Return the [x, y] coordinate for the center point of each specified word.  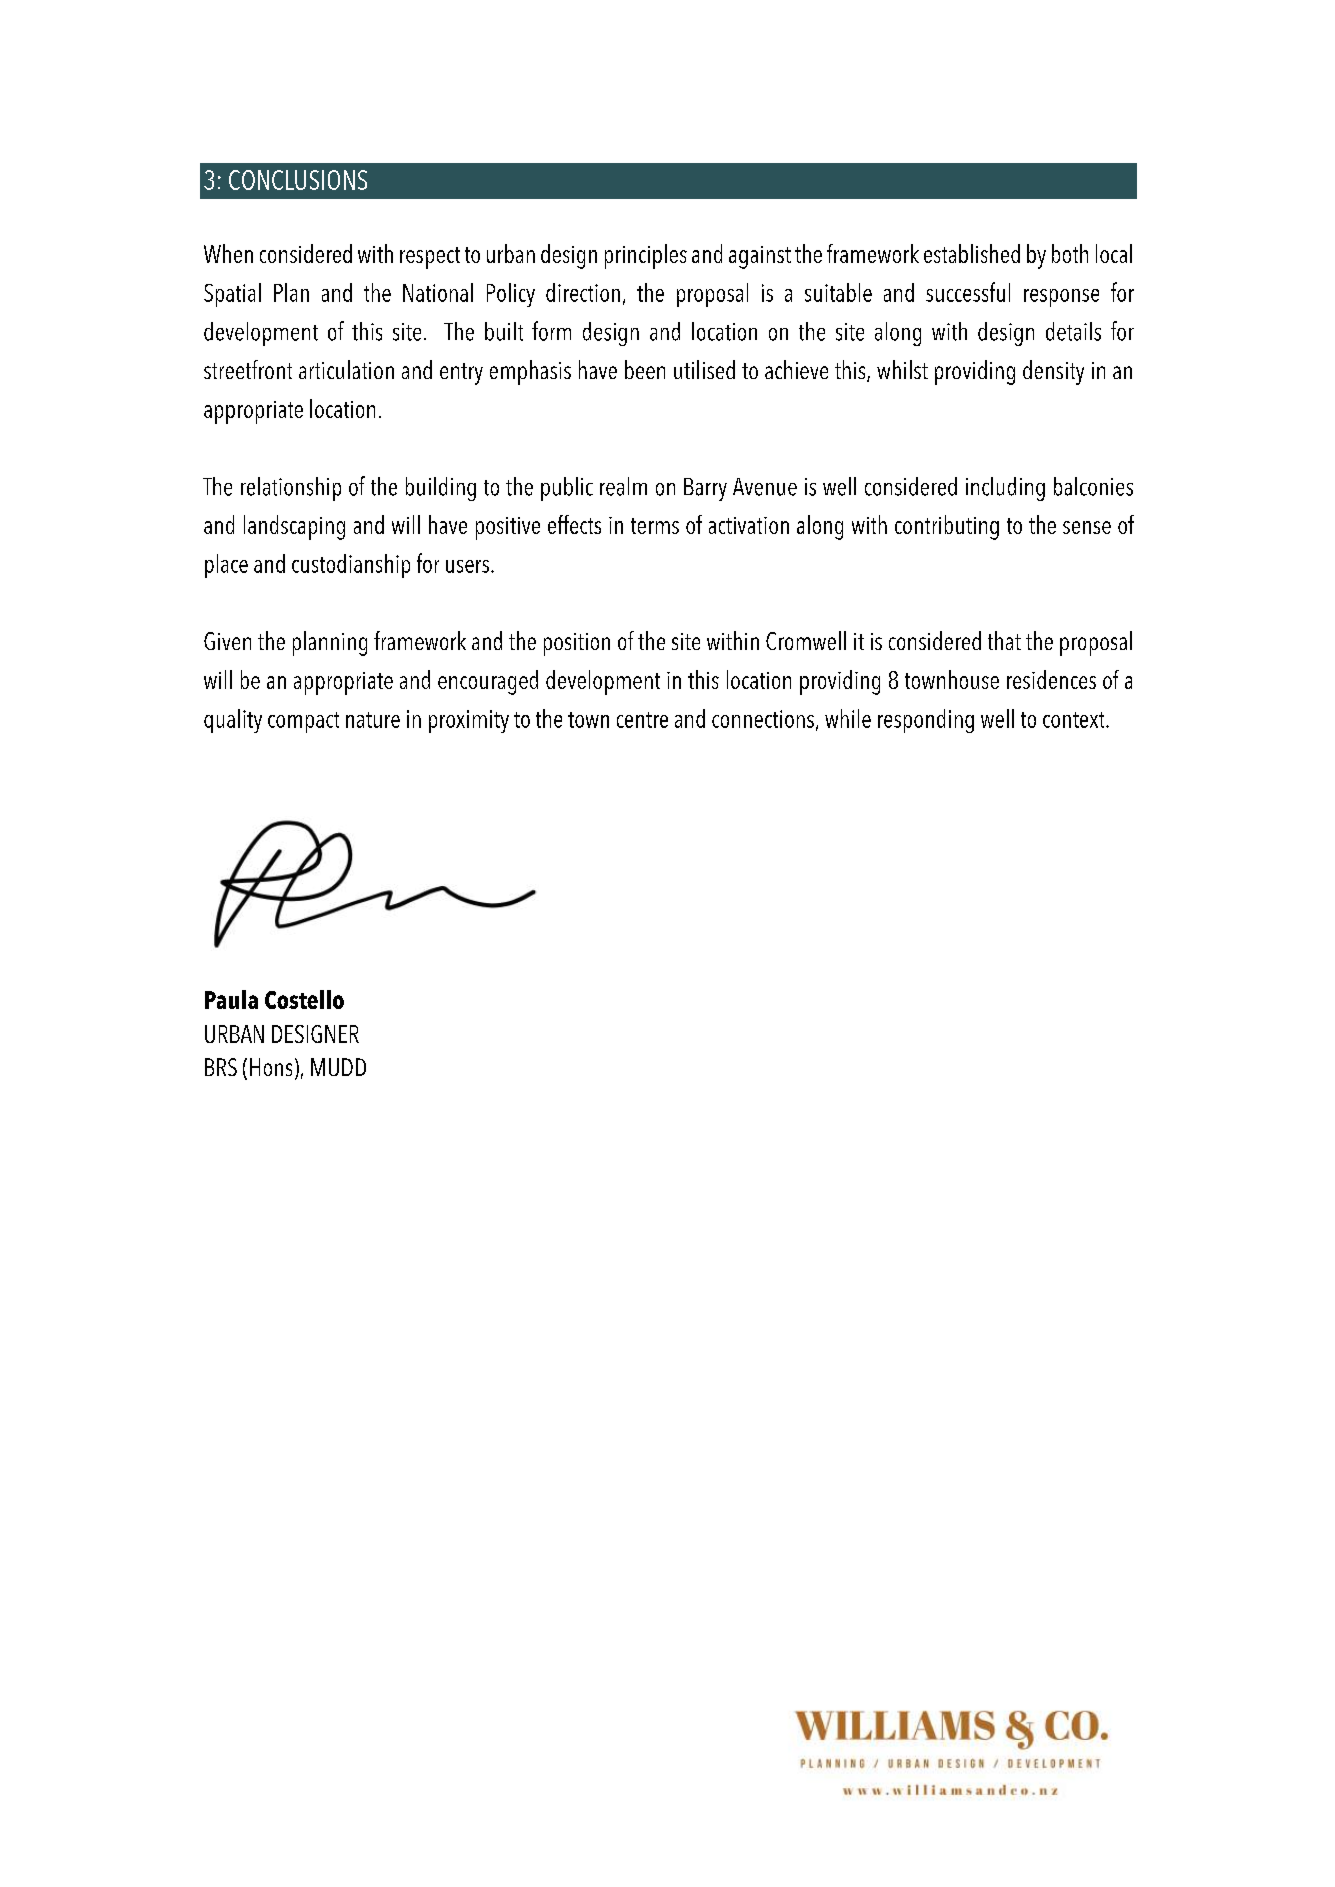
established [972, 253]
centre [642, 720]
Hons [271, 1067]
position [577, 644]
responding [926, 721]
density [1053, 372]
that [1004, 640]
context [1075, 720]
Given [227, 641]
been [645, 369]
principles [646, 256]
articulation [346, 369]
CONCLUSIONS [298, 180]
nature [373, 720]
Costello [304, 999]
